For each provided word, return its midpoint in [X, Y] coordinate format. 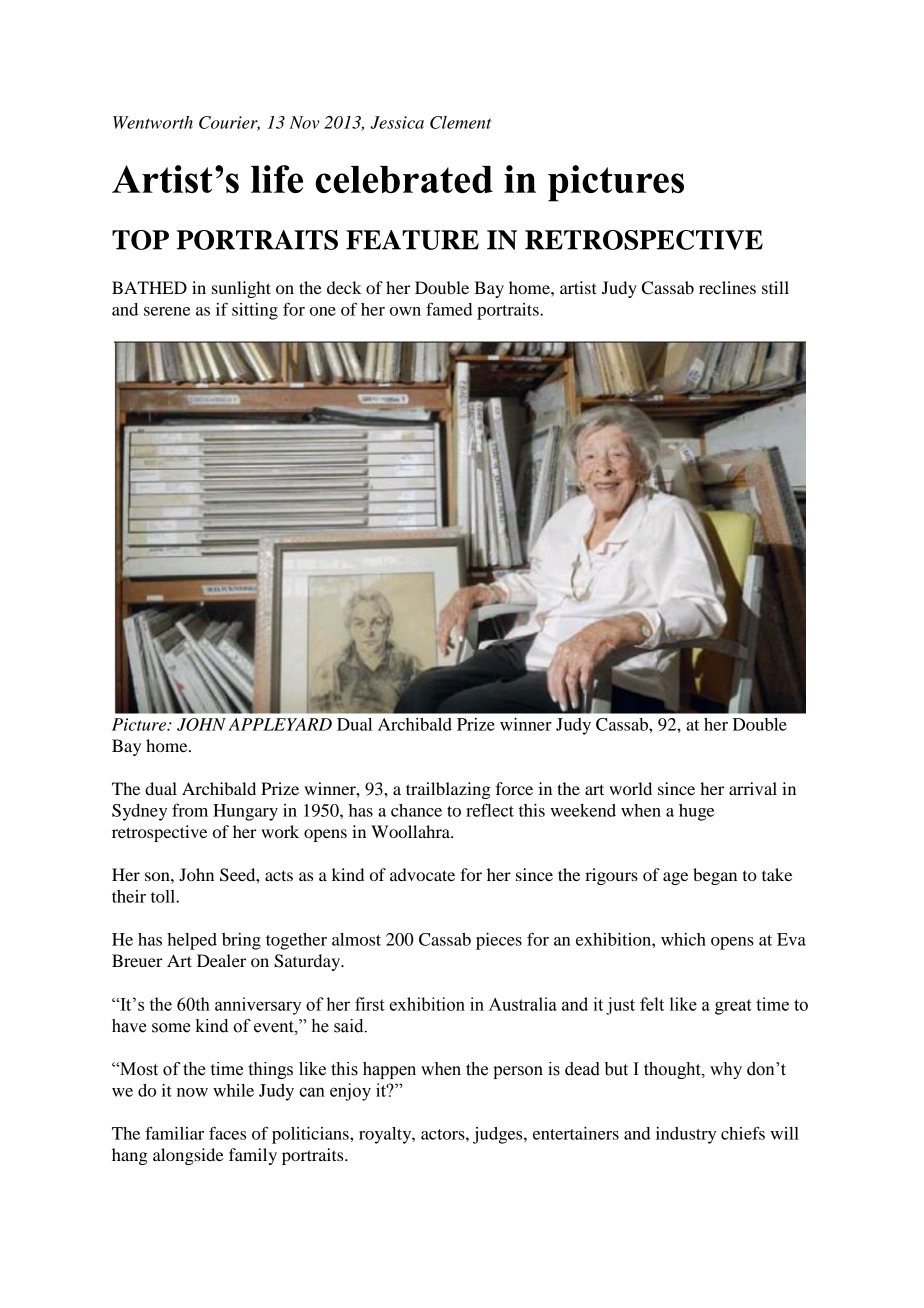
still [775, 287]
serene [167, 311]
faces [227, 1133]
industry [686, 1135]
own [405, 311]
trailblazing [448, 790]
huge [696, 812]
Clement [460, 122]
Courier [229, 123]
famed [449, 309]
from [190, 810]
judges [499, 1135]
